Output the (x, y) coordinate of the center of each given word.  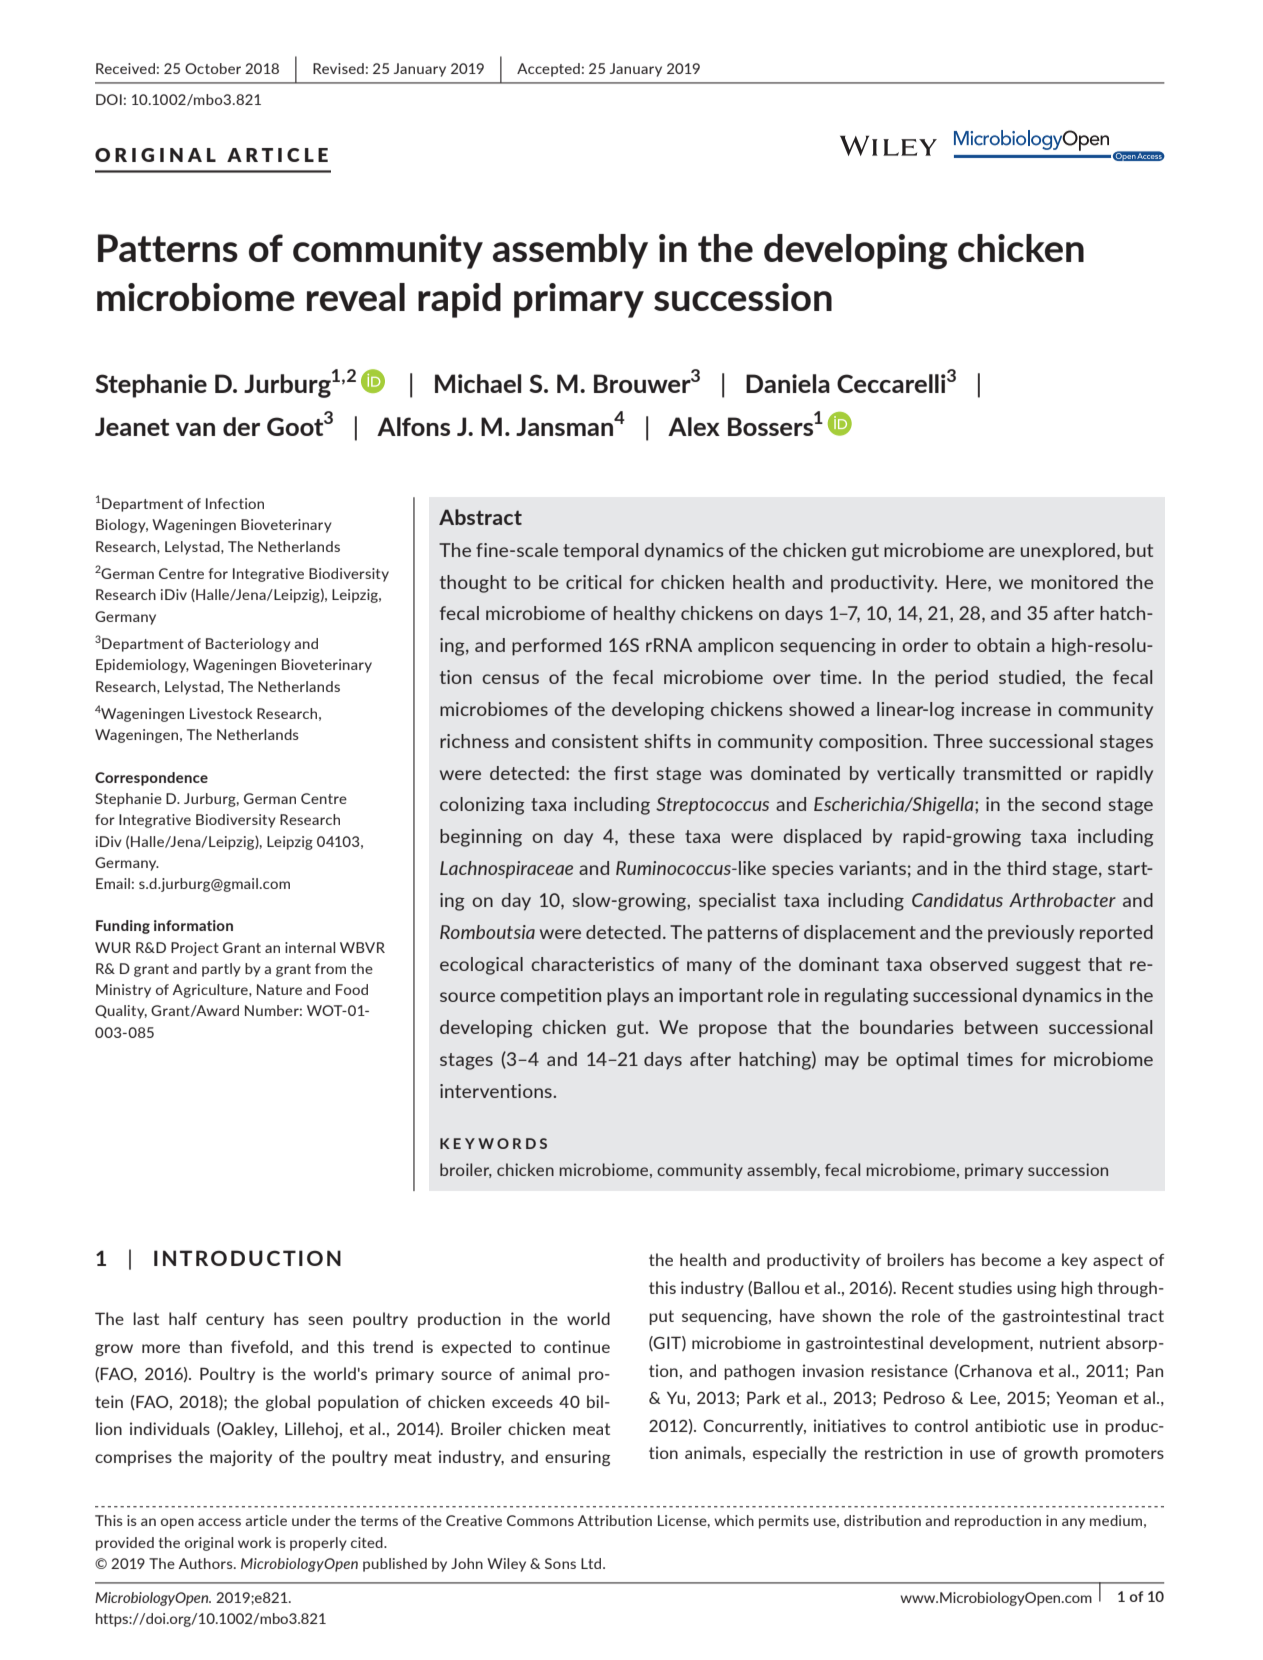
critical (593, 582)
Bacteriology (248, 645)
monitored (1074, 582)
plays (628, 997)
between (1001, 1027)
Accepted (548, 70)
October (213, 68)
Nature (279, 989)
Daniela (788, 383)
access (219, 1522)
